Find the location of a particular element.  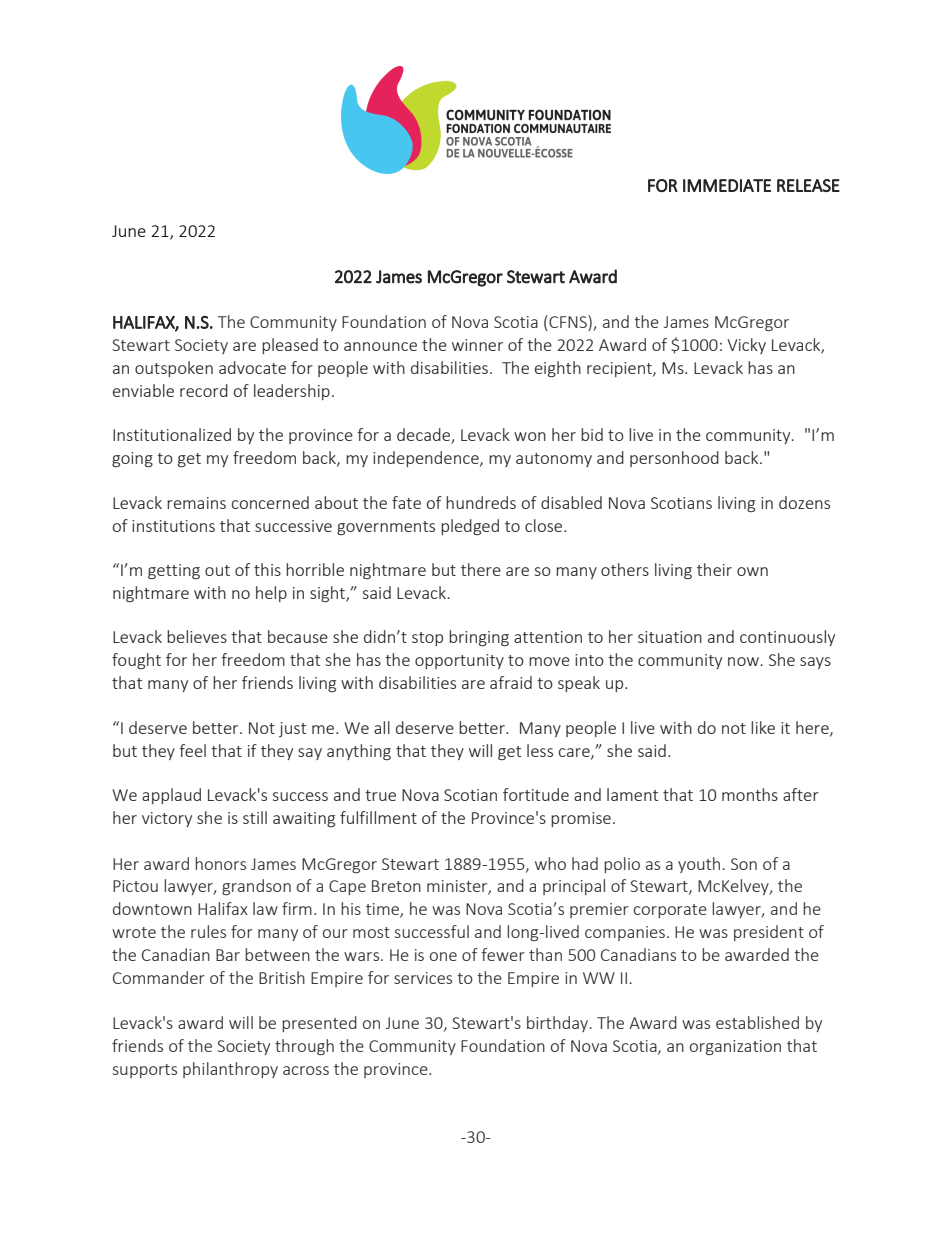

believes is located at coordinates (197, 636).
